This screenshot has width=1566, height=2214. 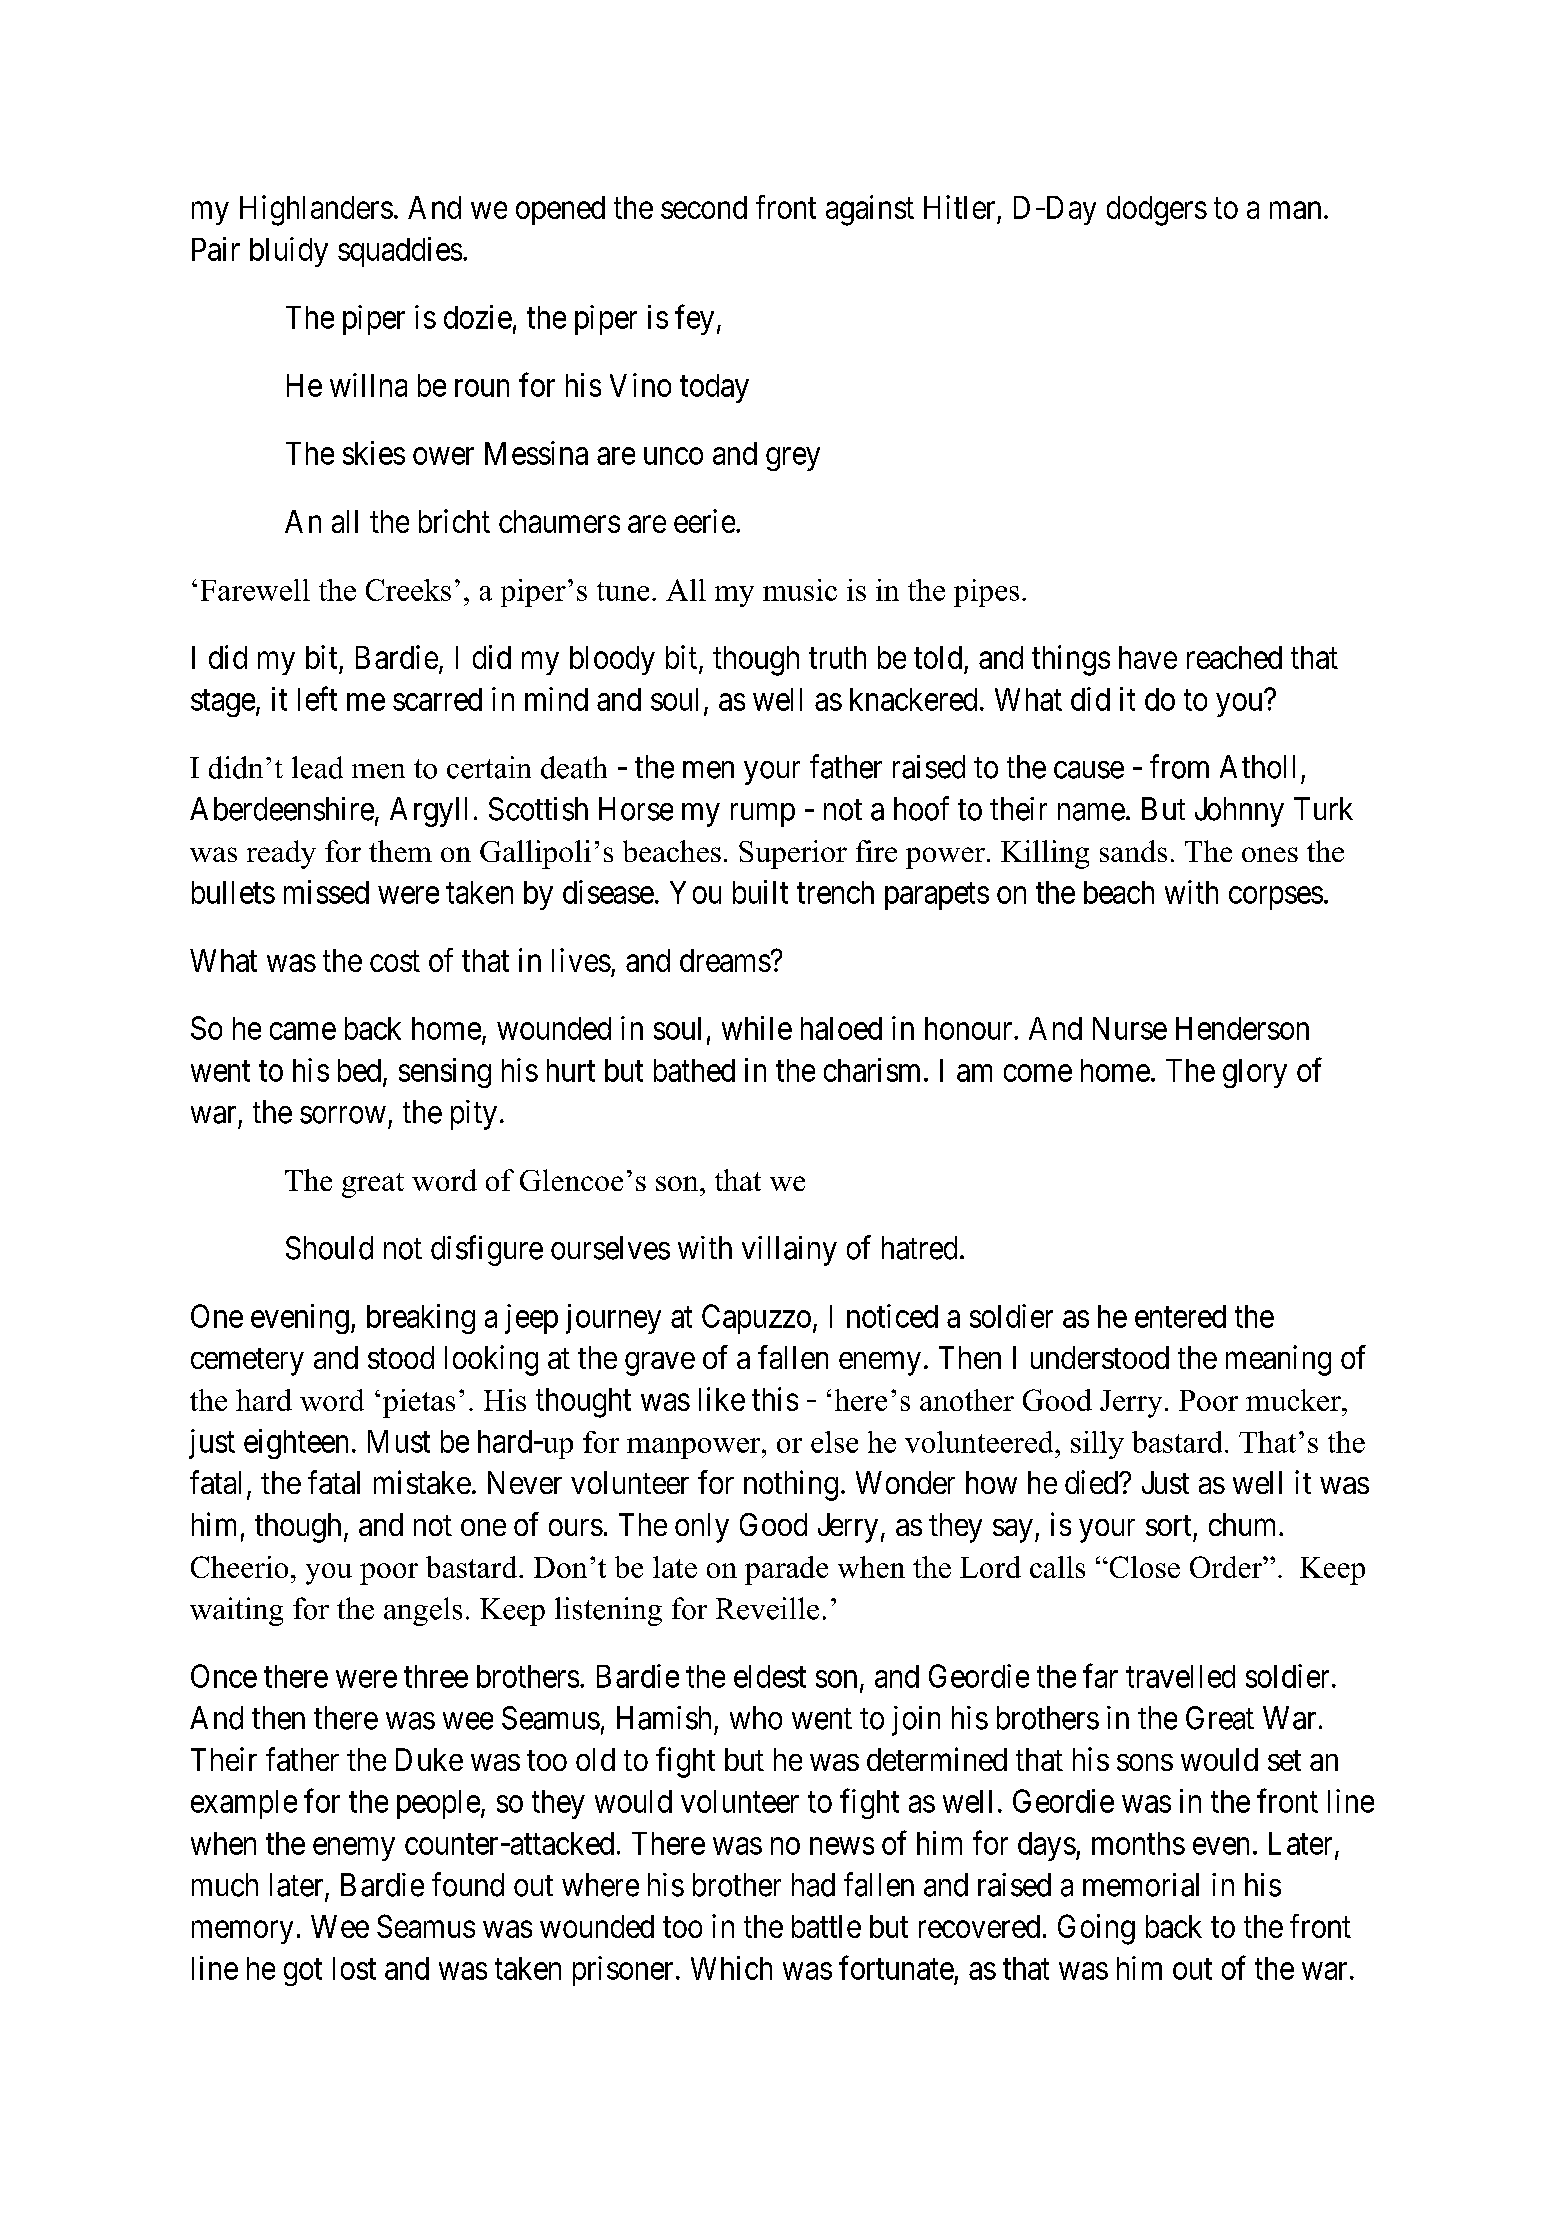 I want to click on glory, so click(x=1255, y=1073).
